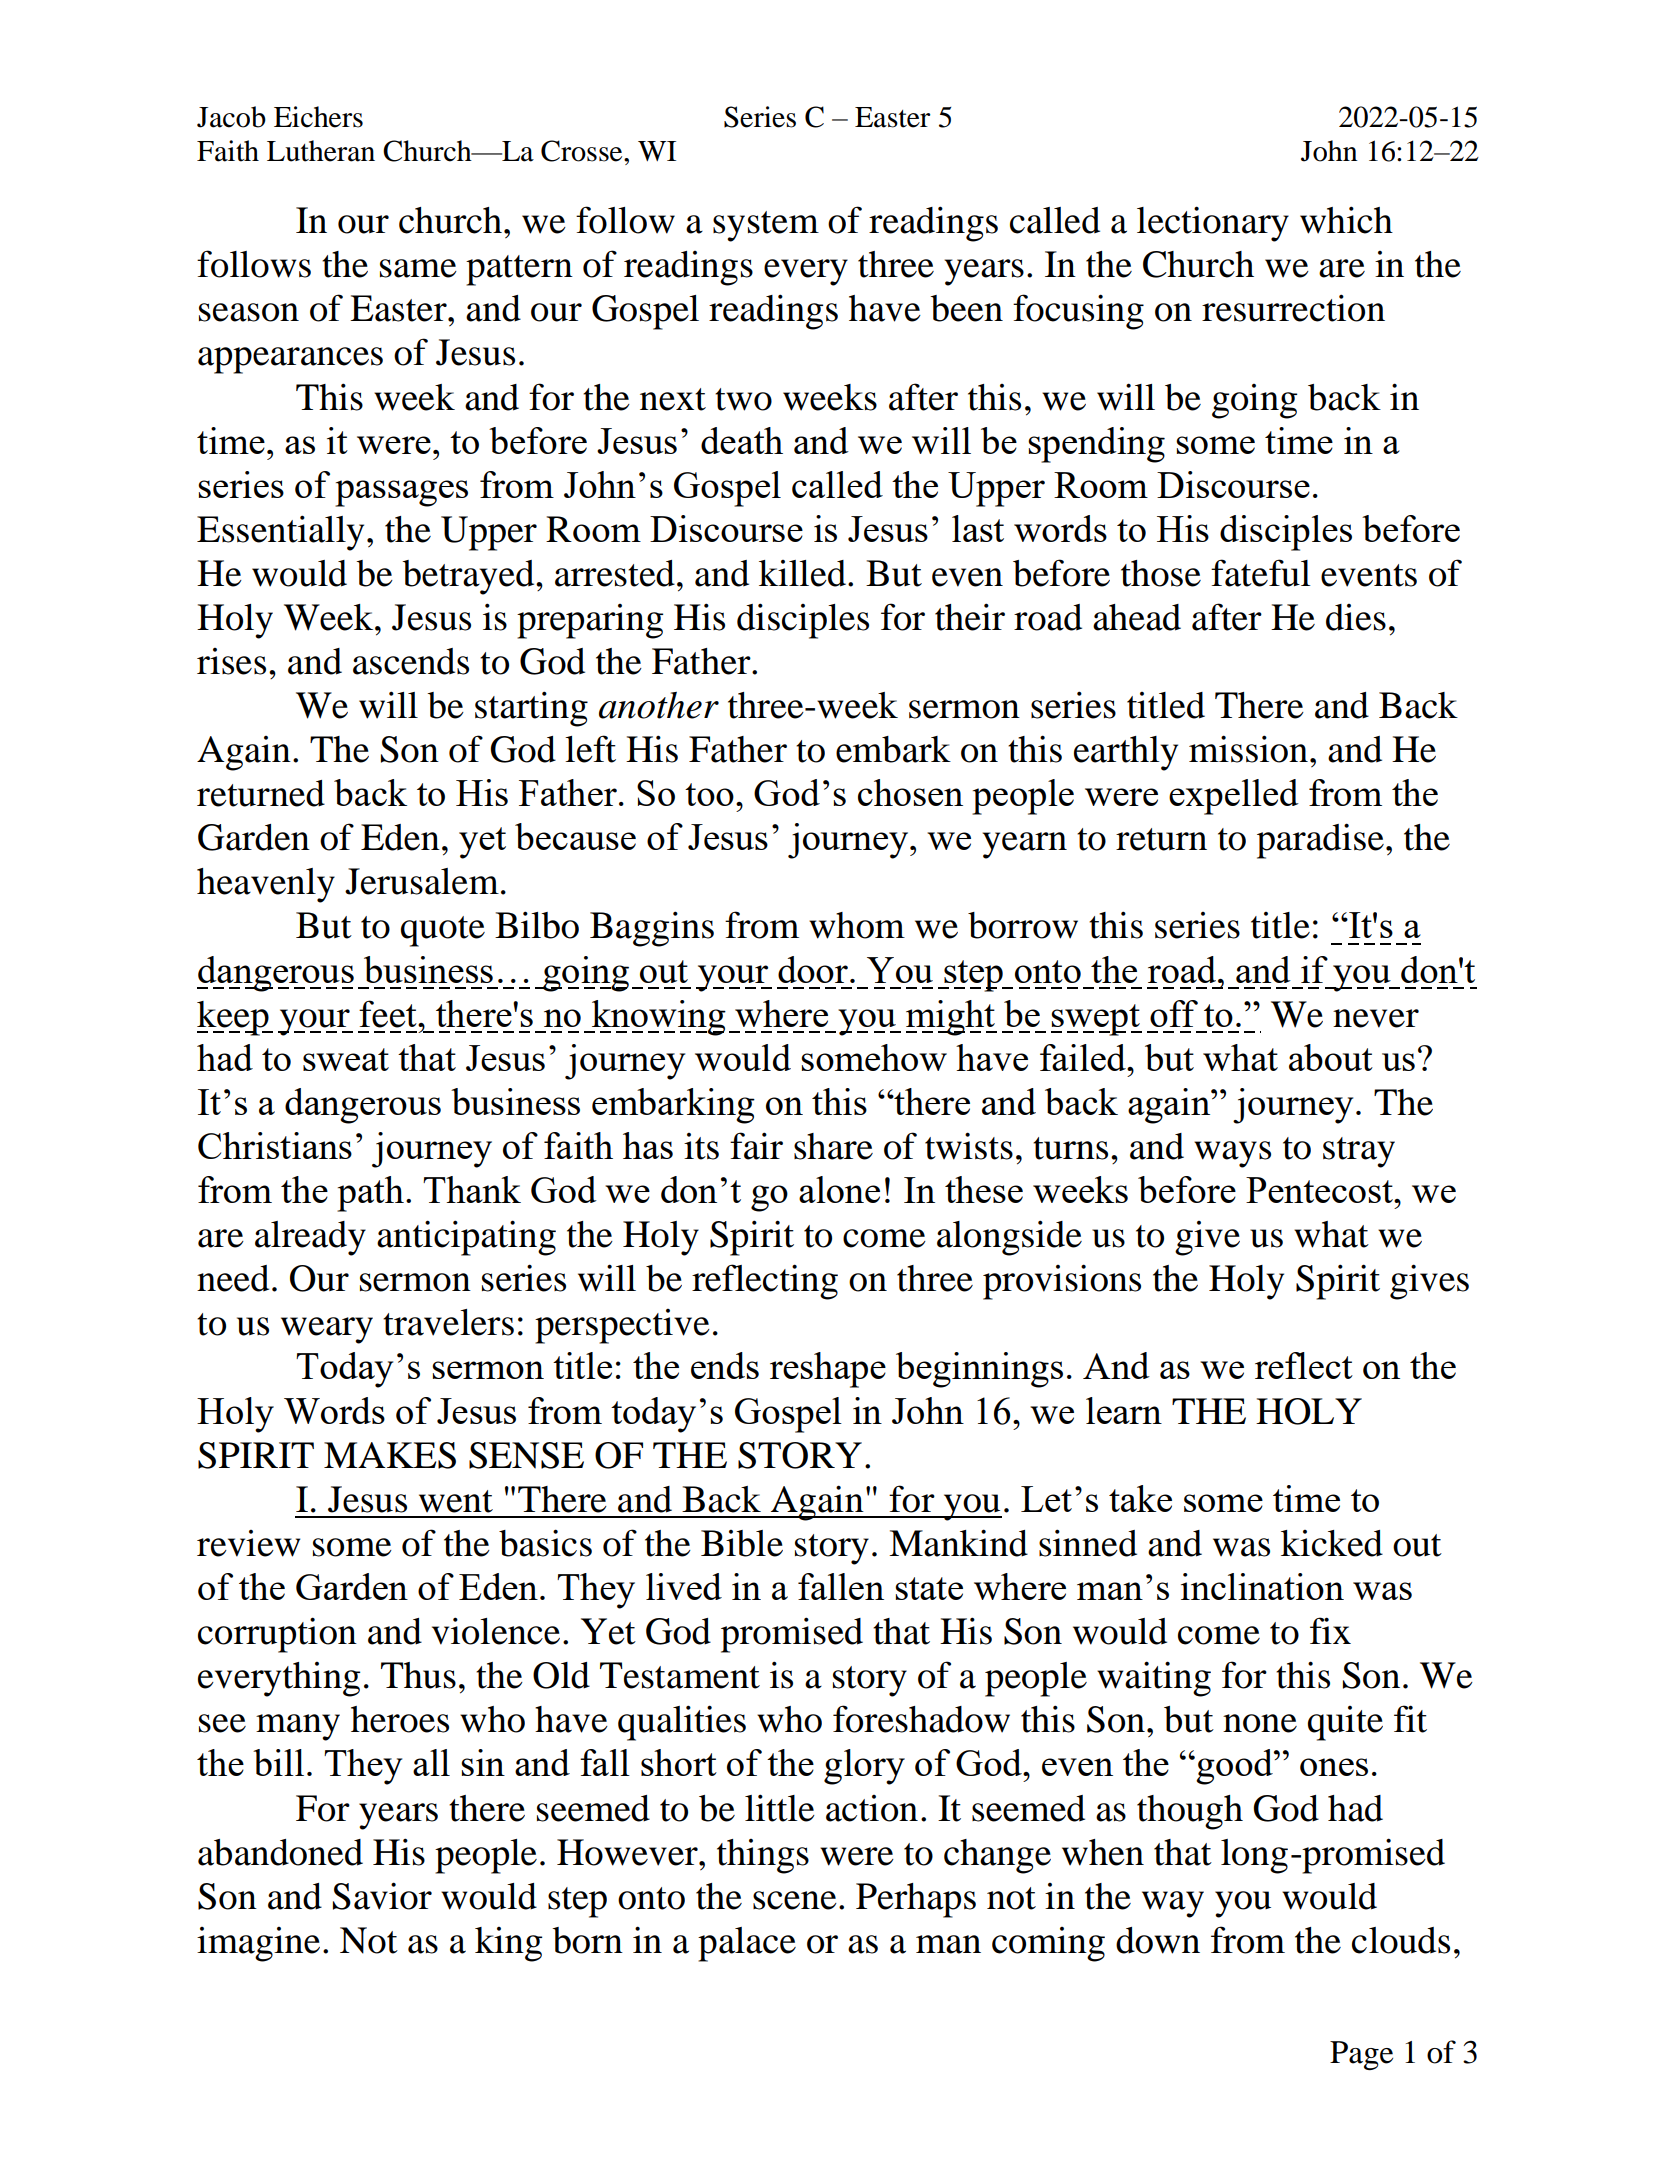 The height and width of the image is (2169, 1676). What do you see at coordinates (766, 226) in the image?
I see `system` at bounding box center [766, 226].
